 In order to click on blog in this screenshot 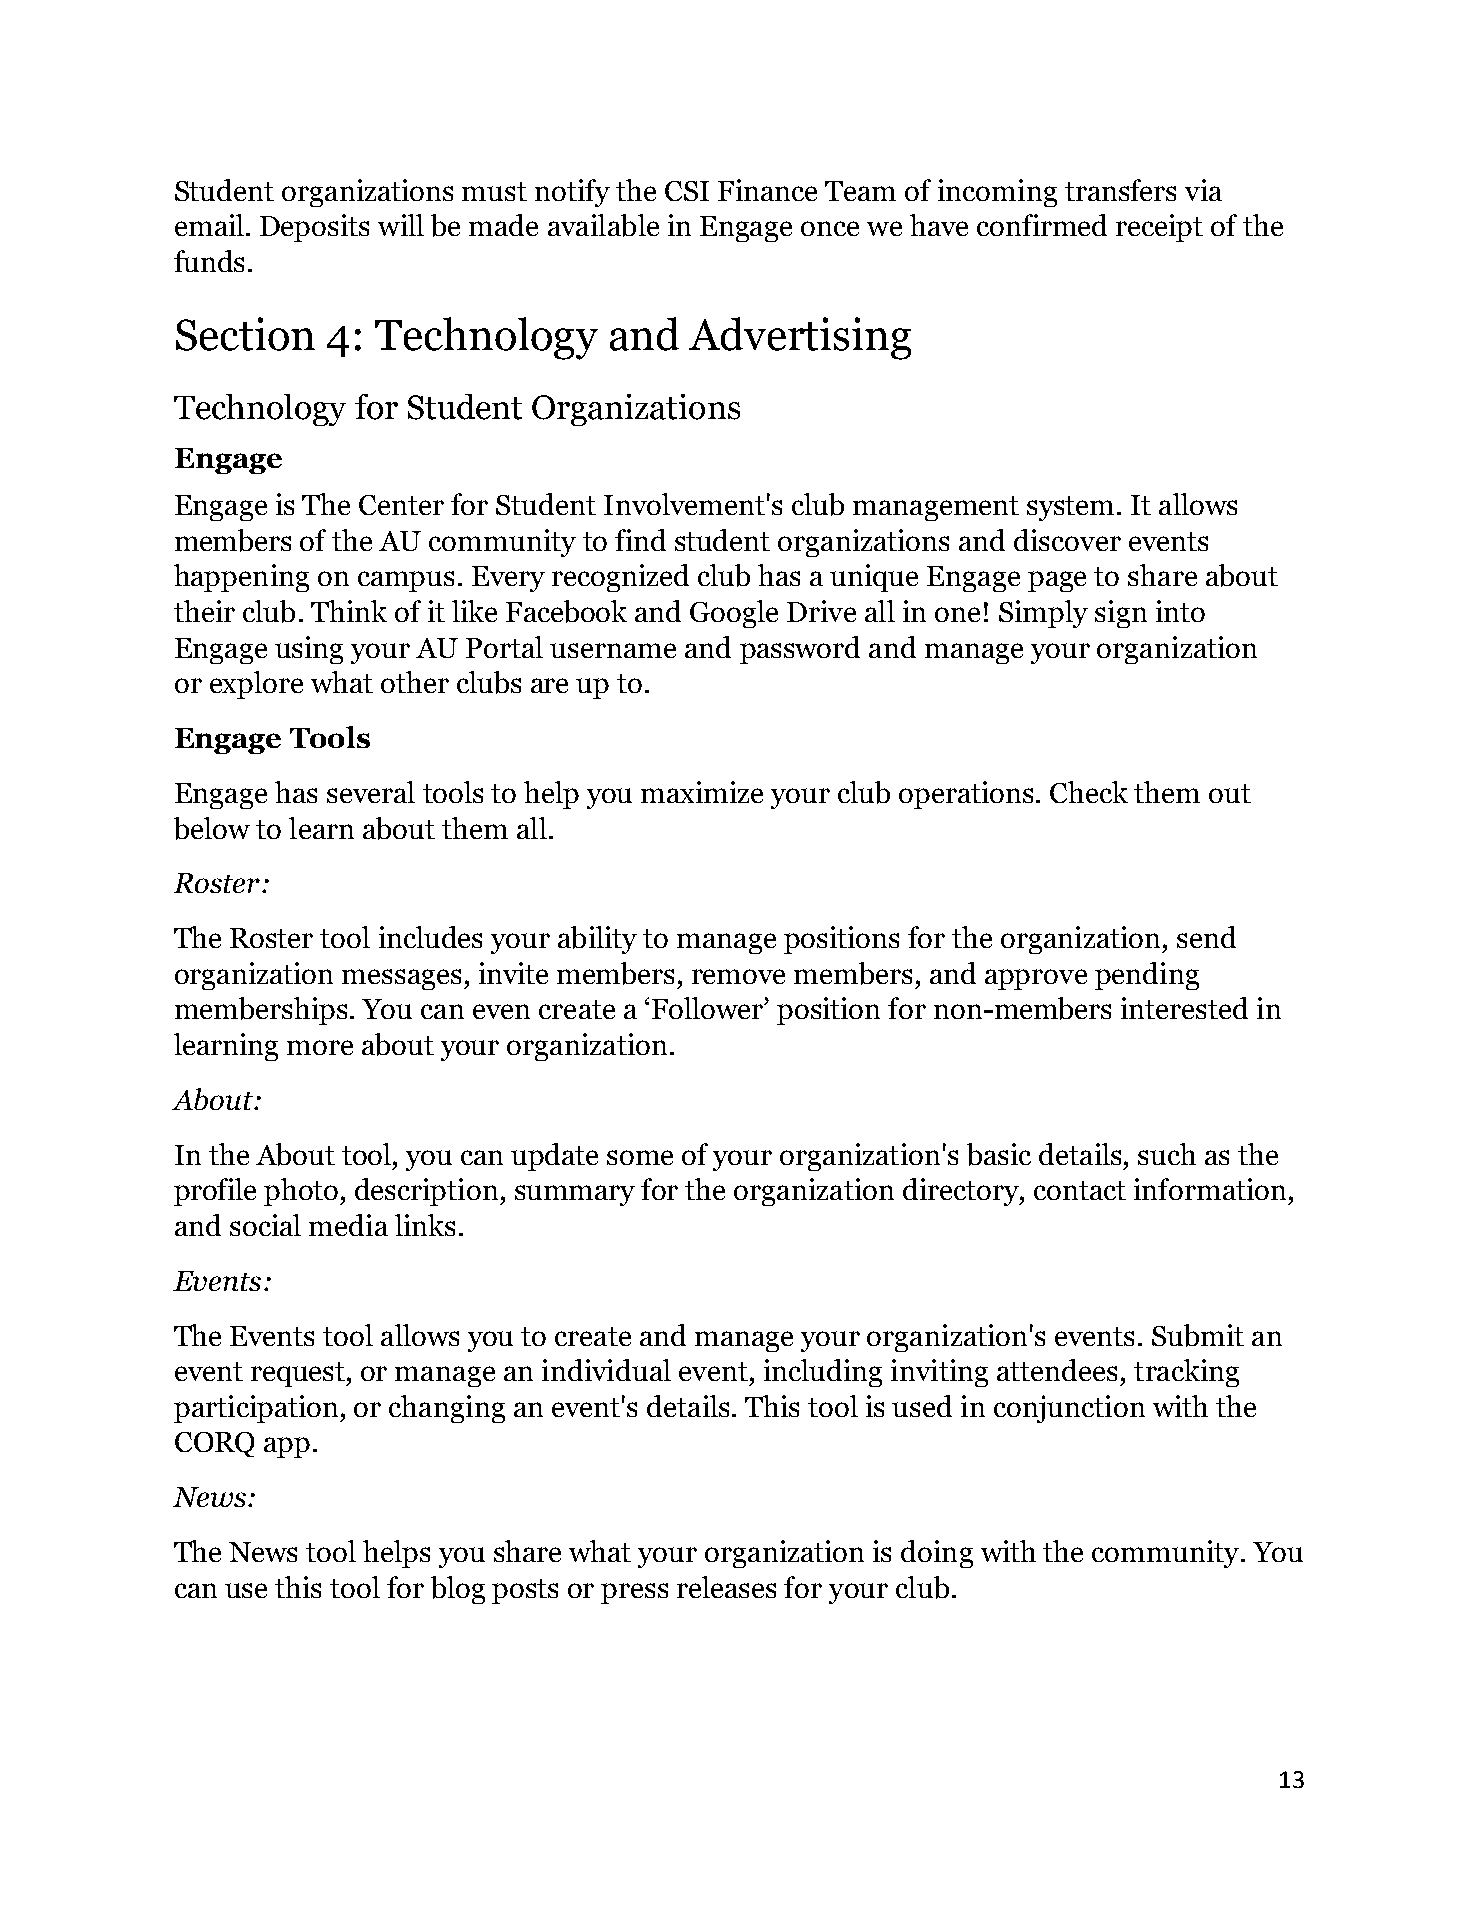, I will do `click(458, 1590)`.
